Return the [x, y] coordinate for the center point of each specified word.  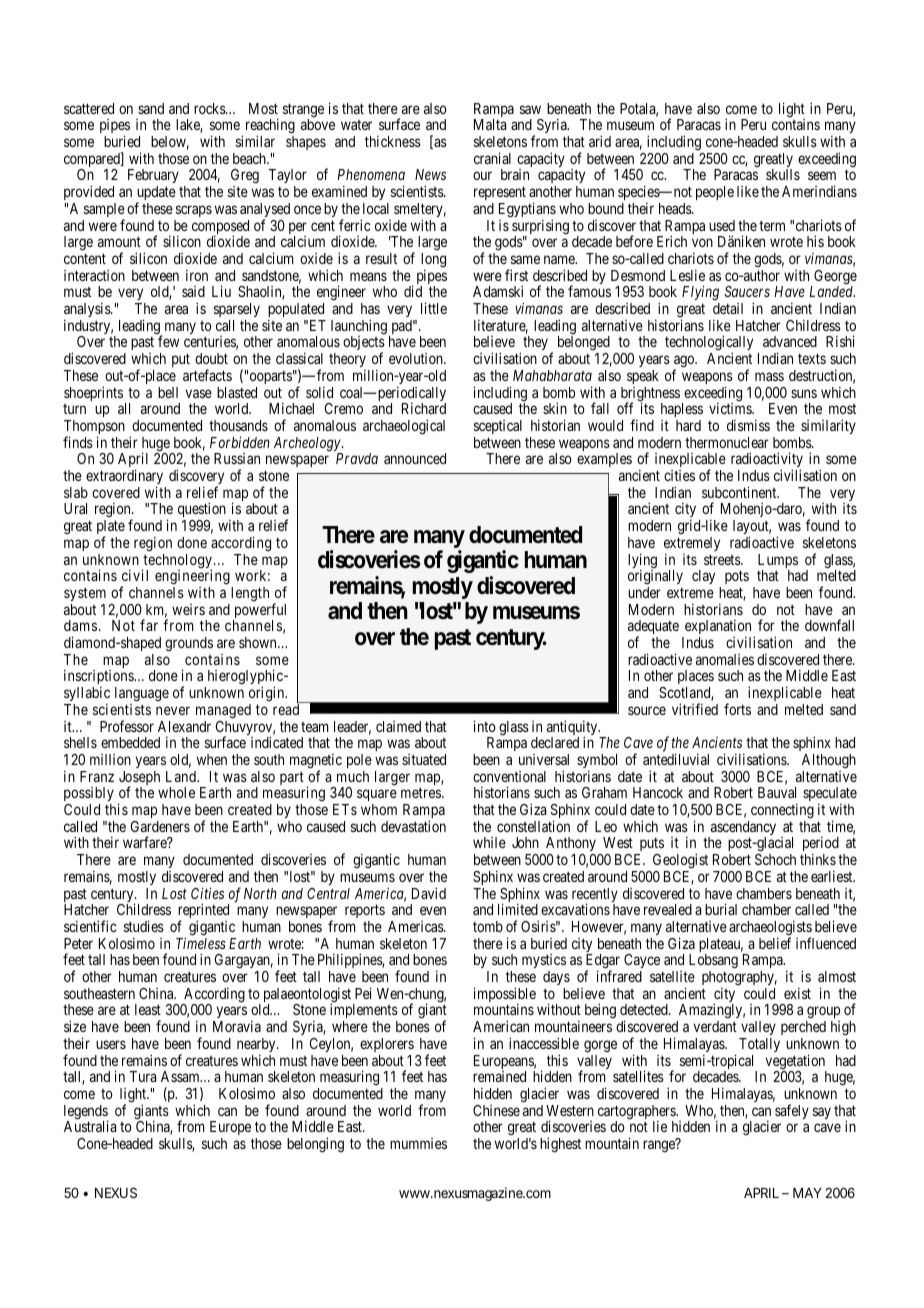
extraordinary [124, 478]
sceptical [498, 427]
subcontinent [740, 492]
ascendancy [742, 829]
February [153, 178]
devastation [413, 826]
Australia [90, 1126]
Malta [490, 124]
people [715, 193]
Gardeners [160, 826]
